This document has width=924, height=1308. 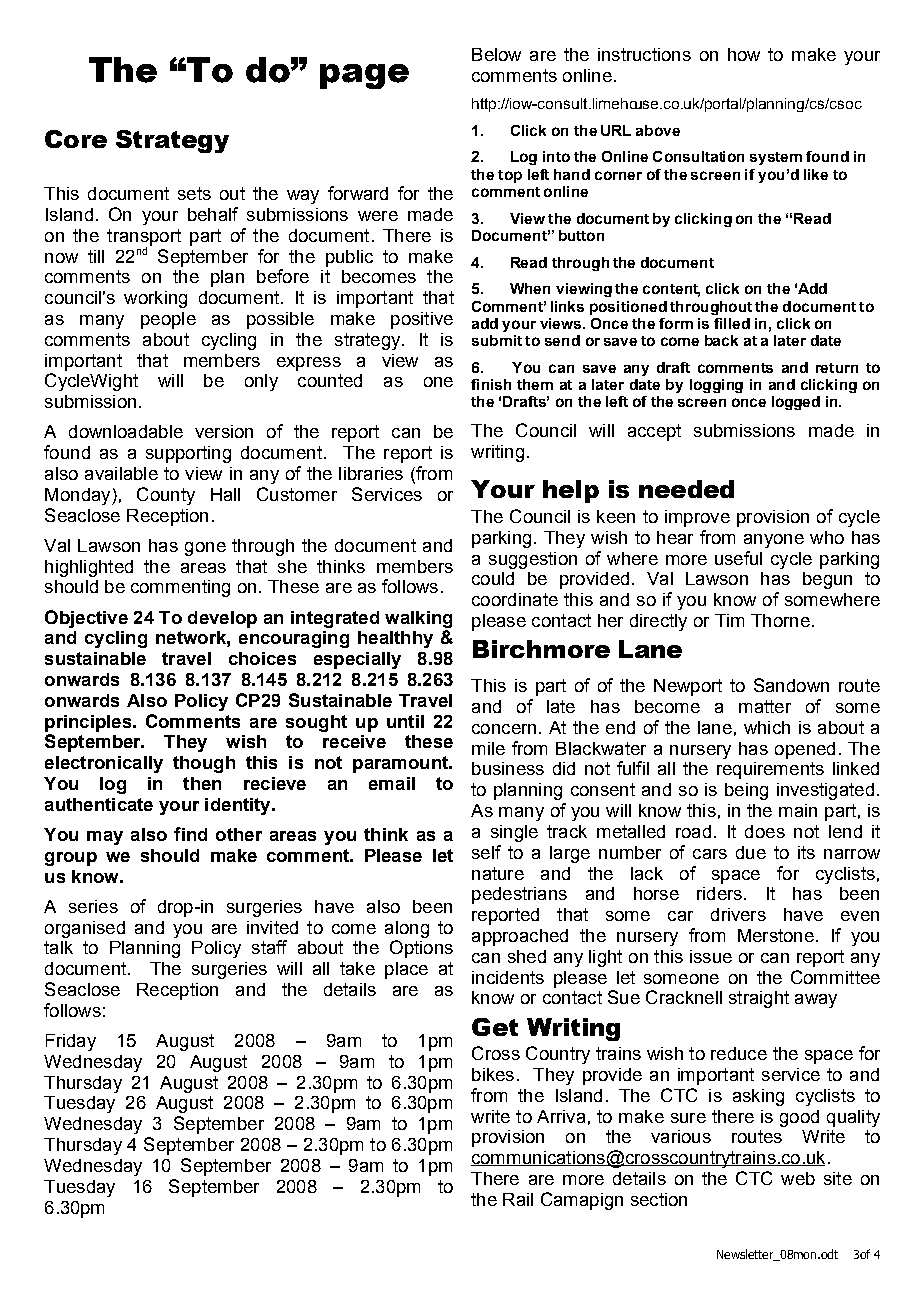 I want to click on people, so click(x=168, y=320).
